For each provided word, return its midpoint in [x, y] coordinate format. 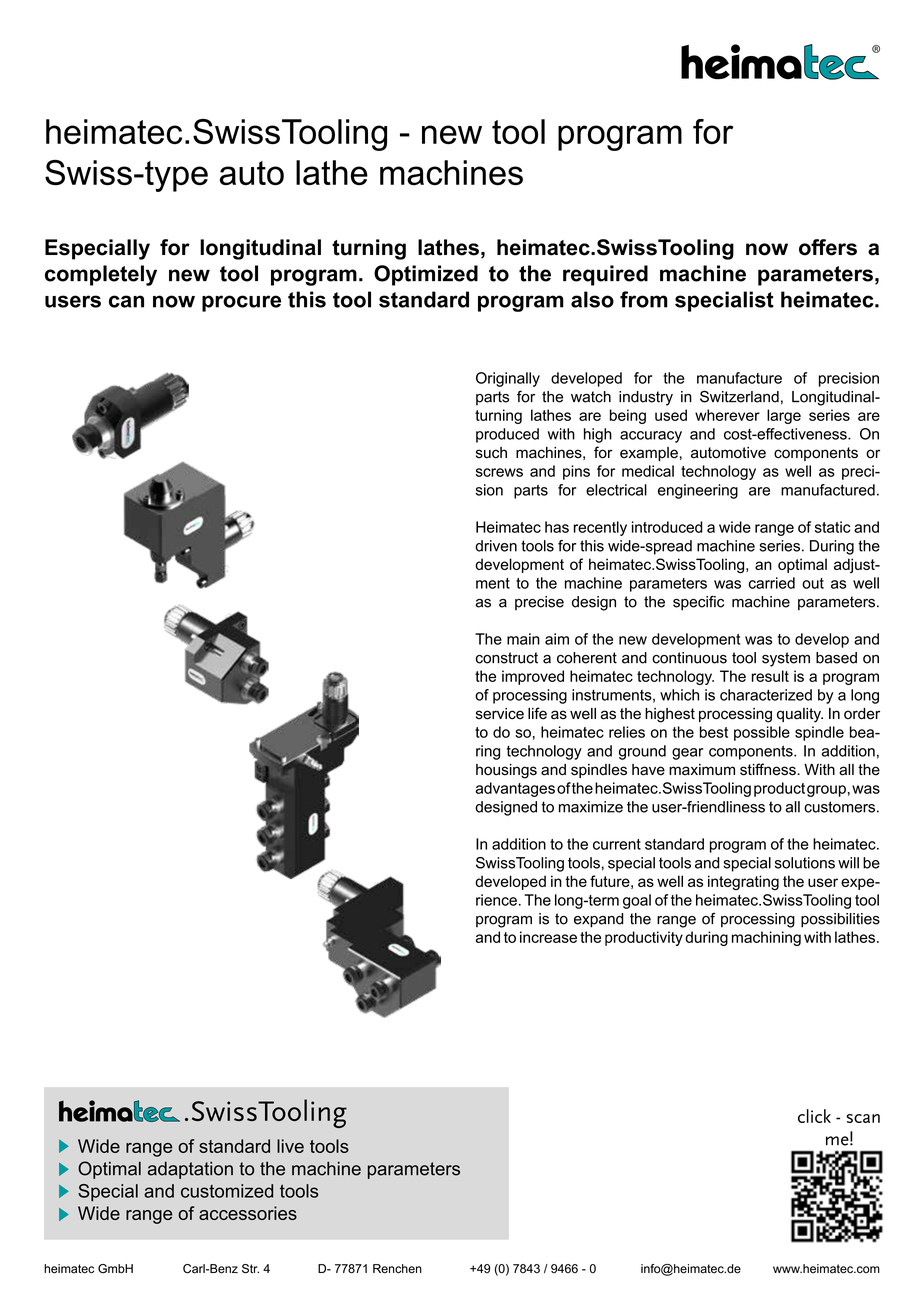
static [833, 527]
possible [762, 733]
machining [766, 938]
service [500, 714]
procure [241, 303]
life [537, 713]
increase [548, 937]
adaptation [190, 1170]
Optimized [426, 275]
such [491, 453]
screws [499, 472]
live [290, 1146]
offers [828, 247]
